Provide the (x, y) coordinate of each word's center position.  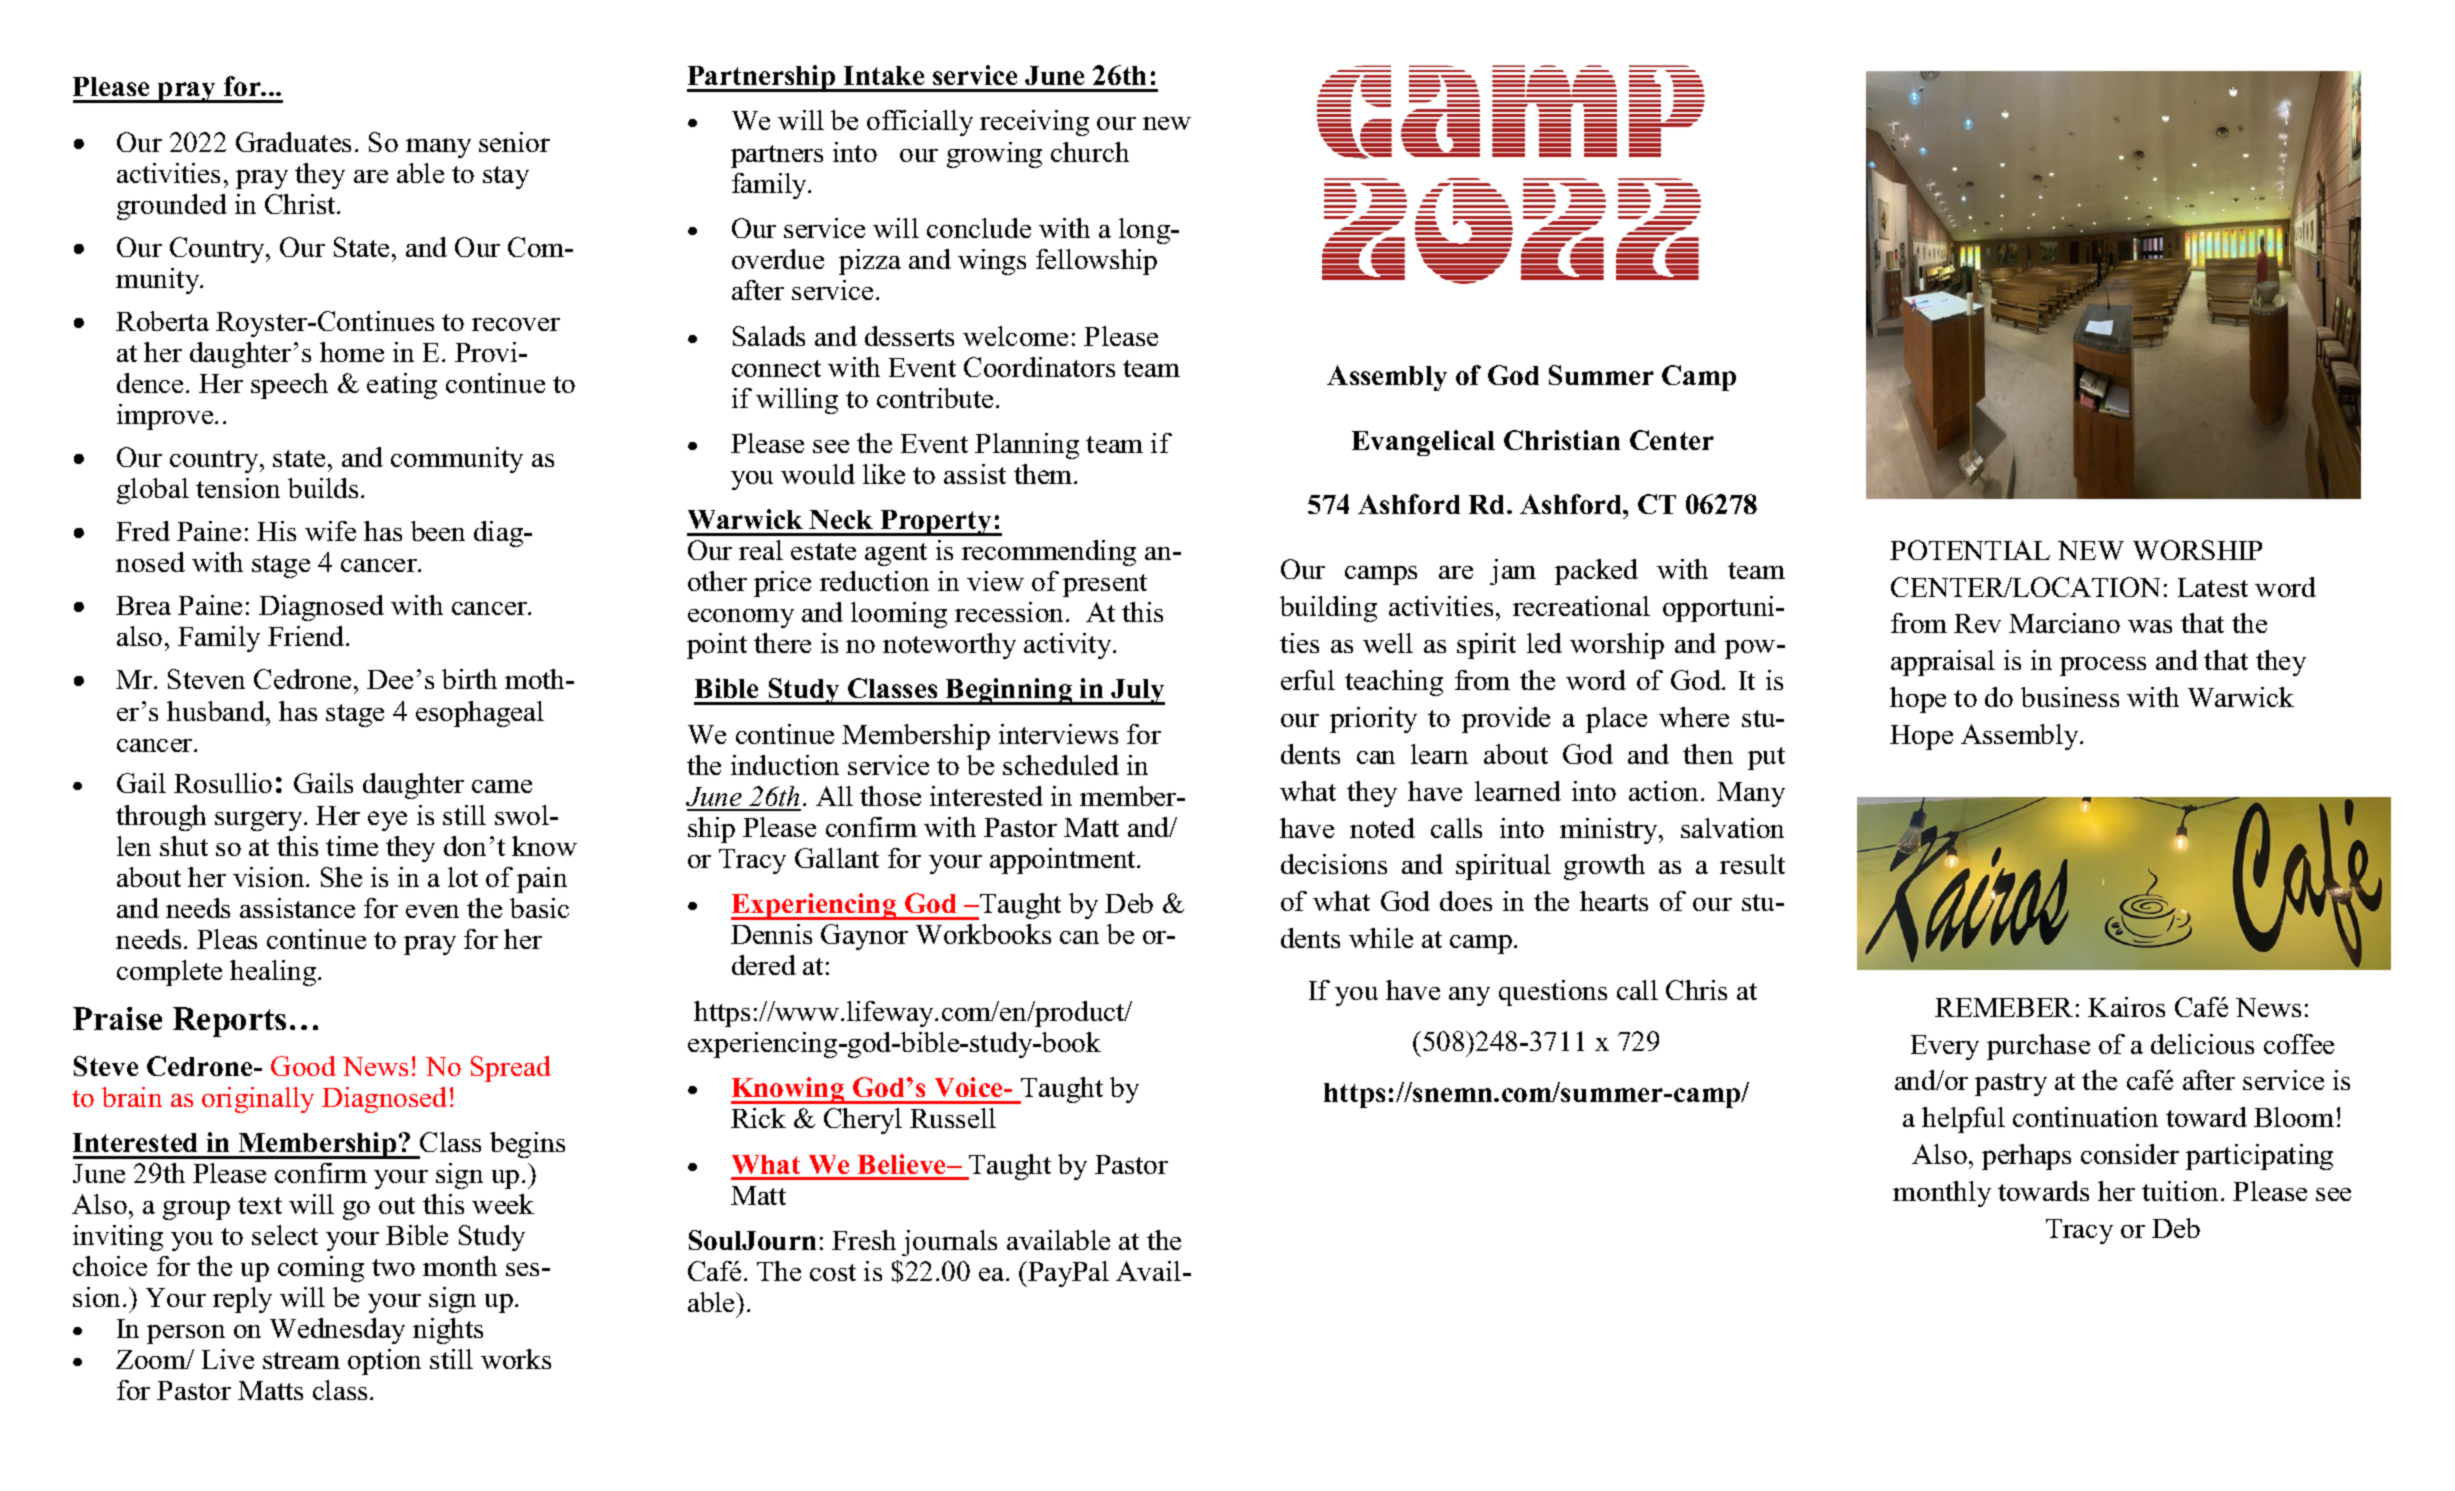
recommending (1049, 553)
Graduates (293, 142)
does (1466, 901)
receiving (1034, 123)
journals (949, 1243)
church (1090, 152)
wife (330, 531)
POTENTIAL (1970, 550)
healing (274, 973)
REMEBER (2004, 1007)
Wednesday (337, 1331)
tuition (2182, 1191)
